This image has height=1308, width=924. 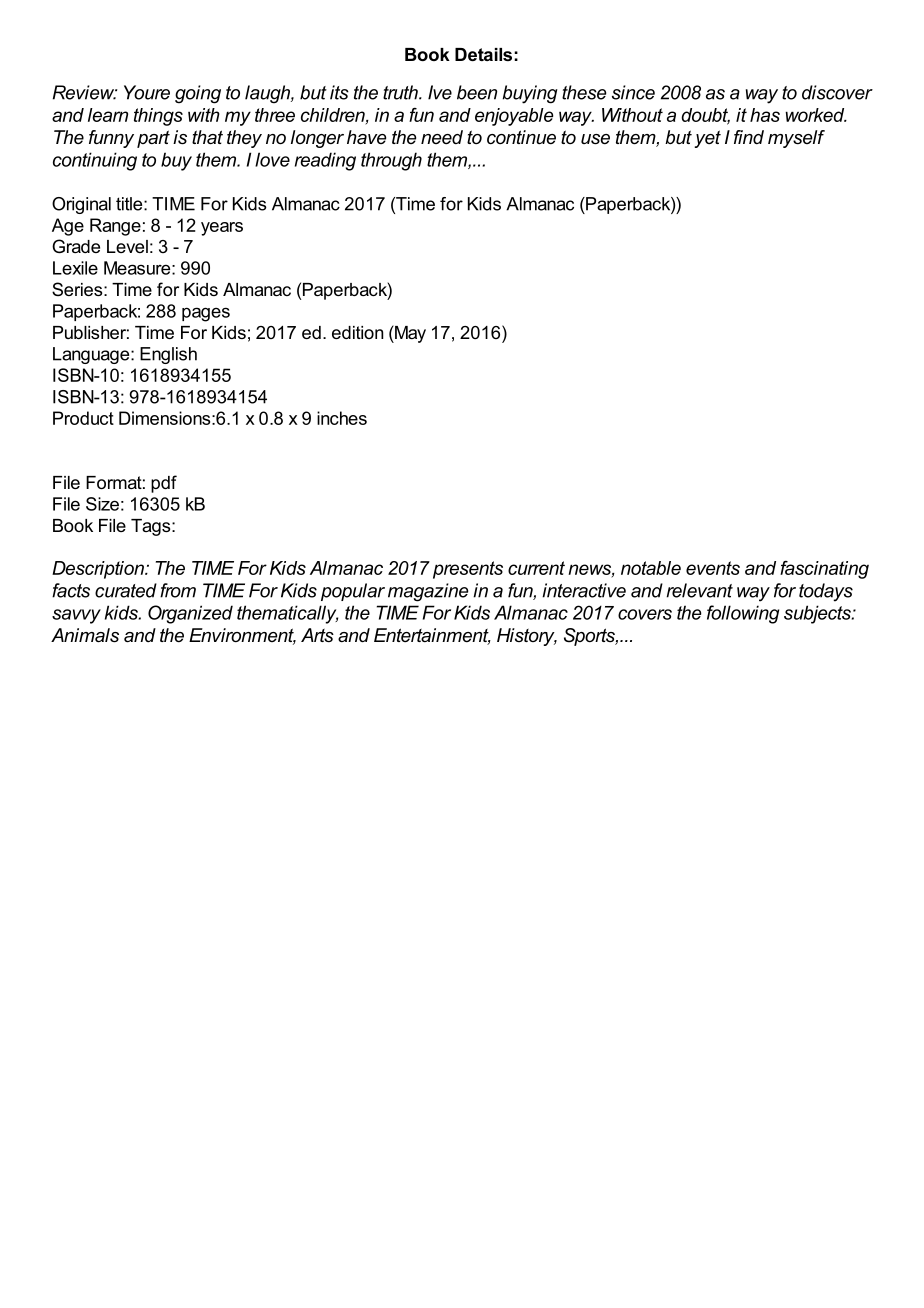 What do you see at coordinates (713, 568) in the image?
I see `events` at bounding box center [713, 568].
